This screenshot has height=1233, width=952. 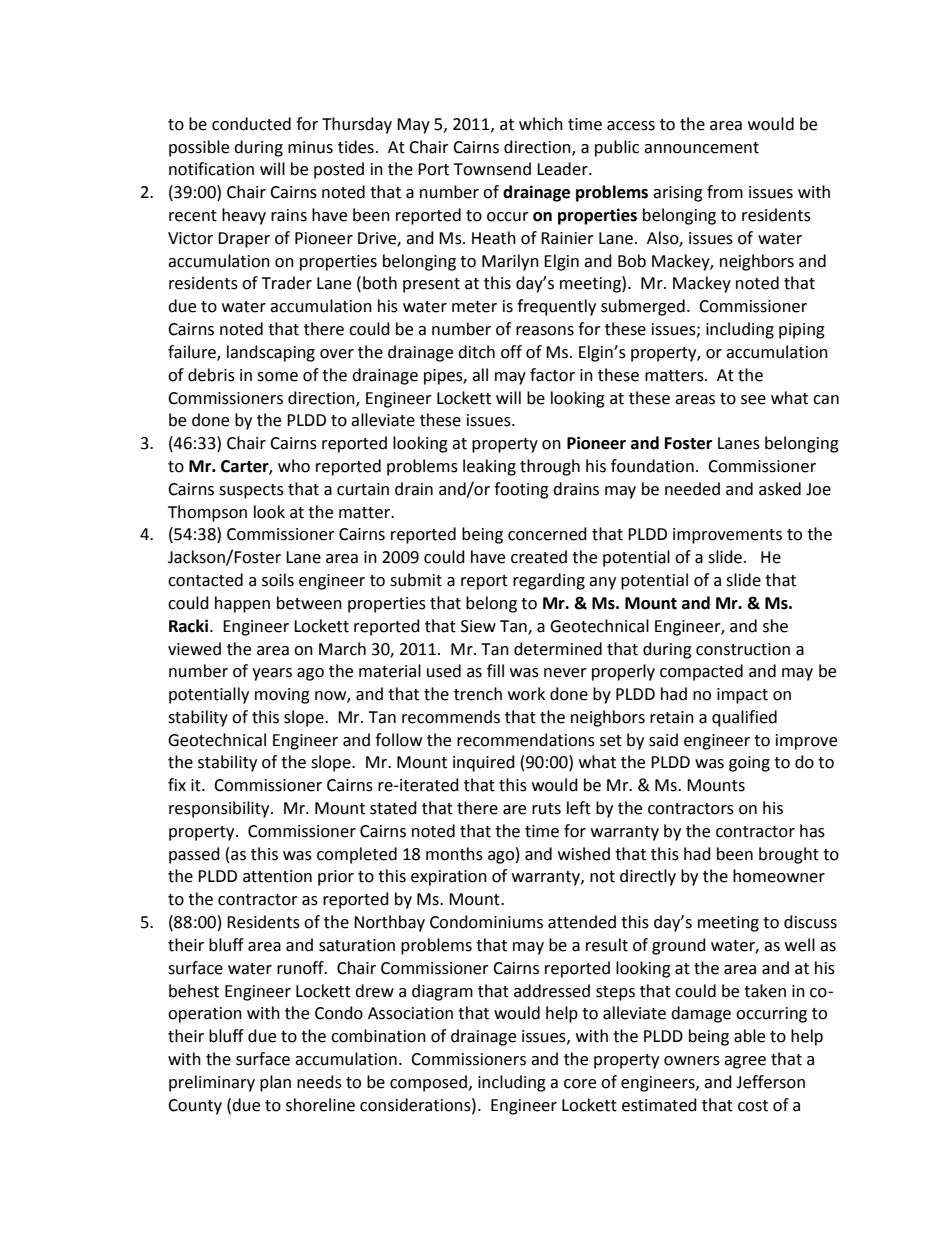 What do you see at coordinates (220, 809) in the screenshot?
I see `responsibility` at bounding box center [220, 809].
